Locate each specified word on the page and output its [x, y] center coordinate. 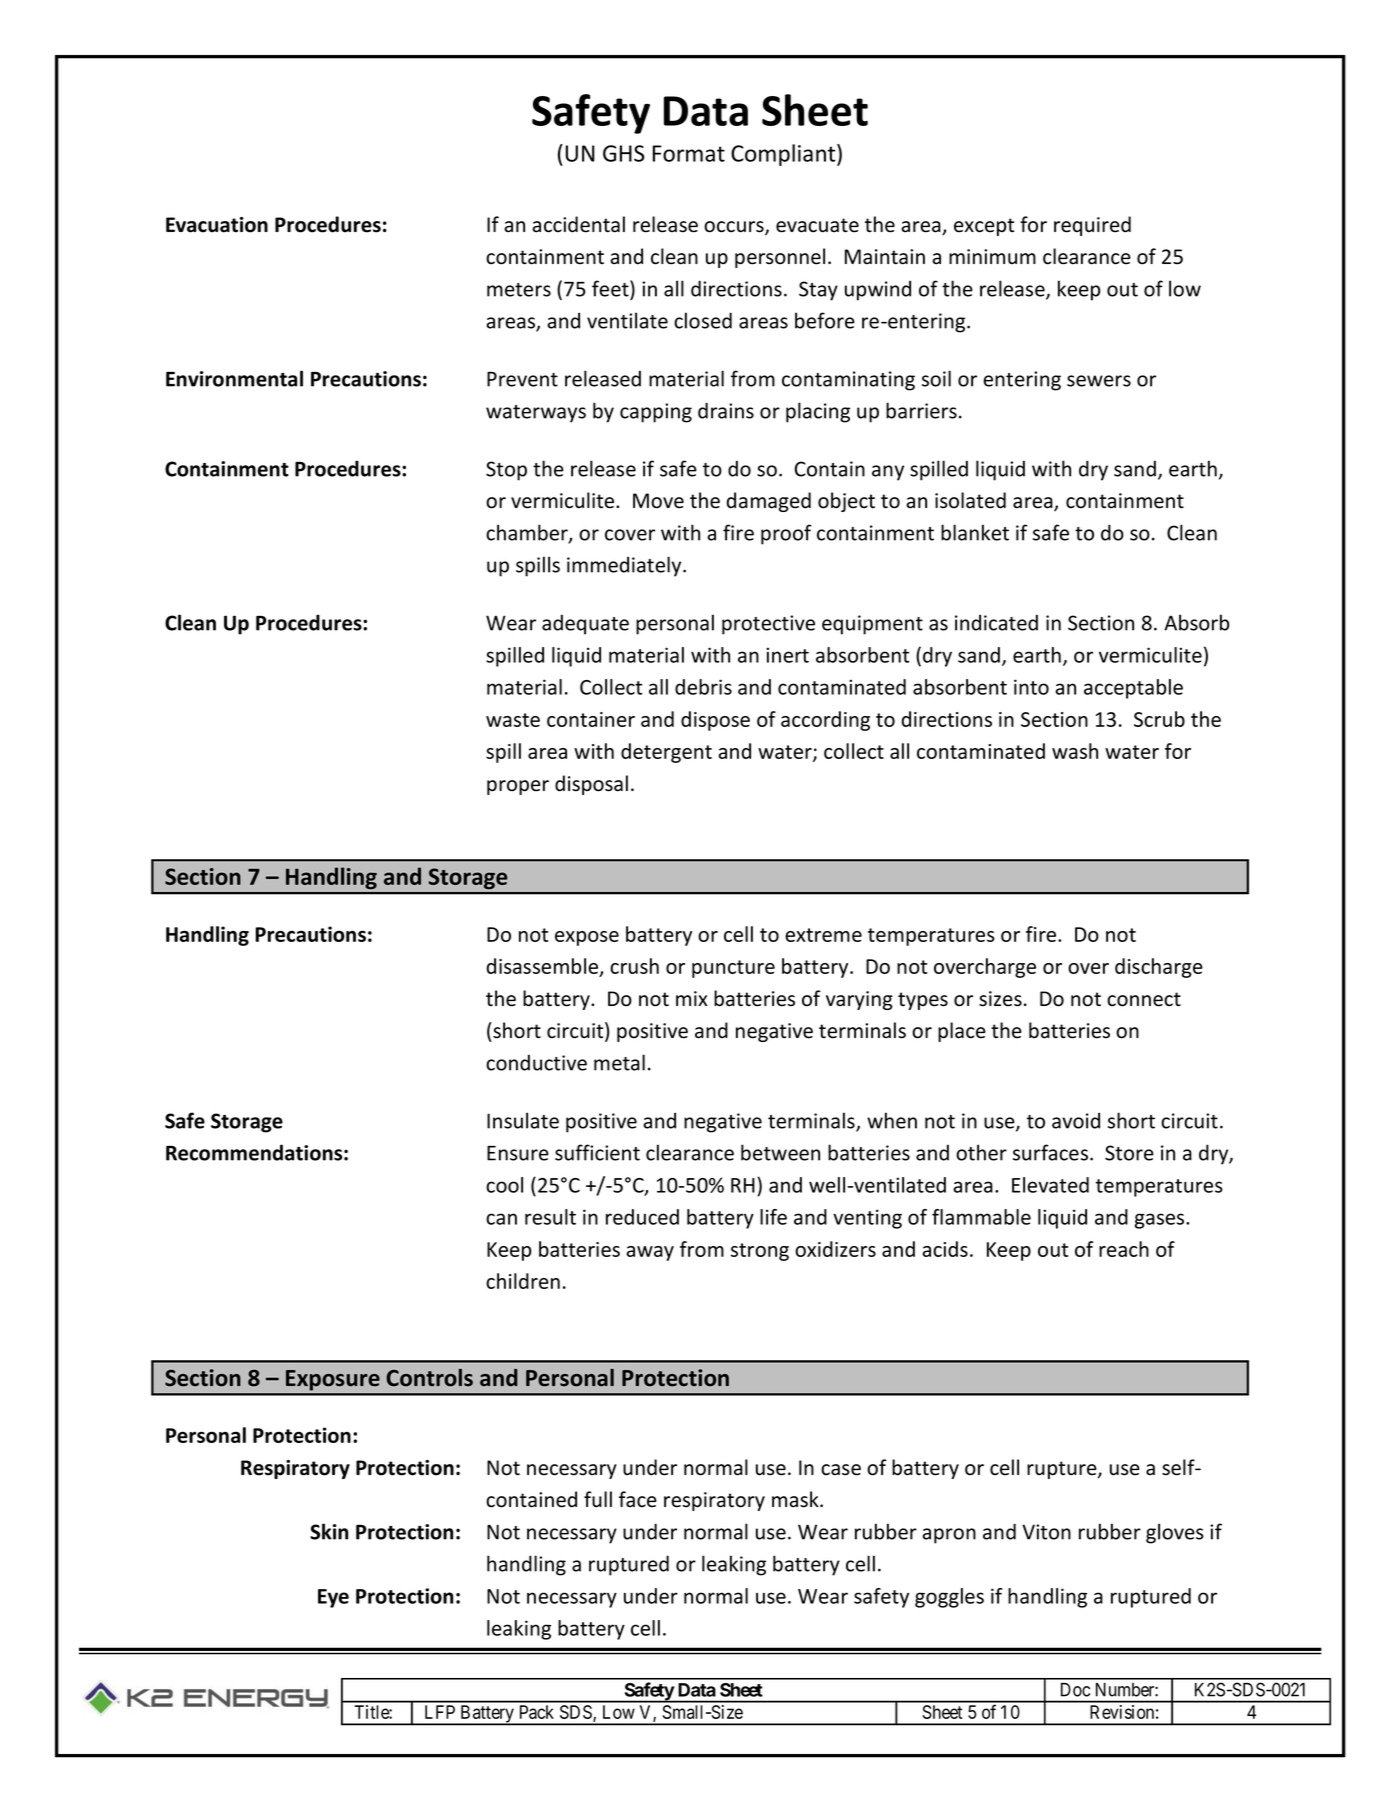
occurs [735, 228]
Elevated [1050, 1185]
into [1031, 687]
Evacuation [217, 225]
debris [703, 687]
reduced [642, 1217]
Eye [333, 1598]
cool [504, 1185]
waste [513, 720]
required [1092, 226]
